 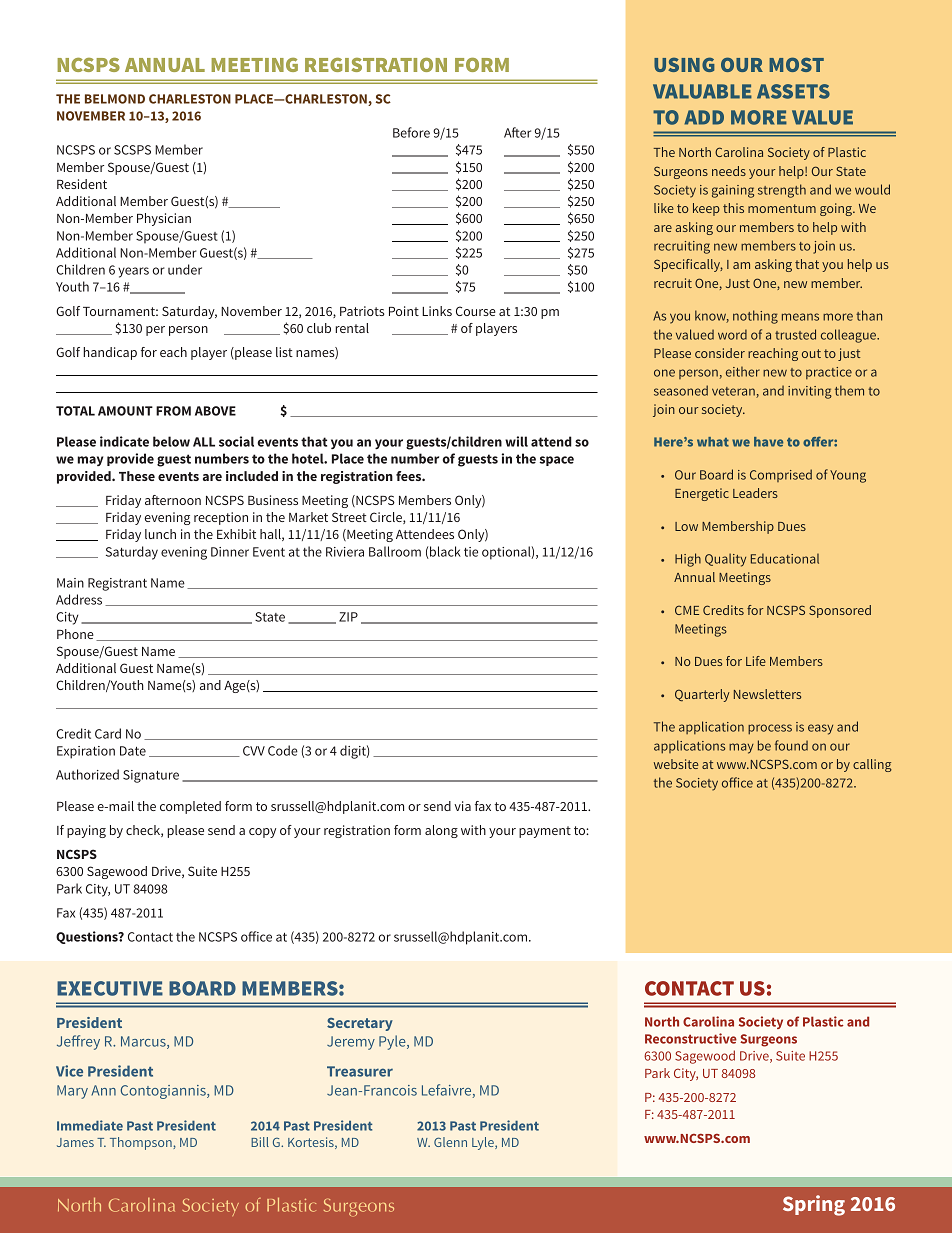 I want to click on Thompson, so click(x=142, y=1143).
